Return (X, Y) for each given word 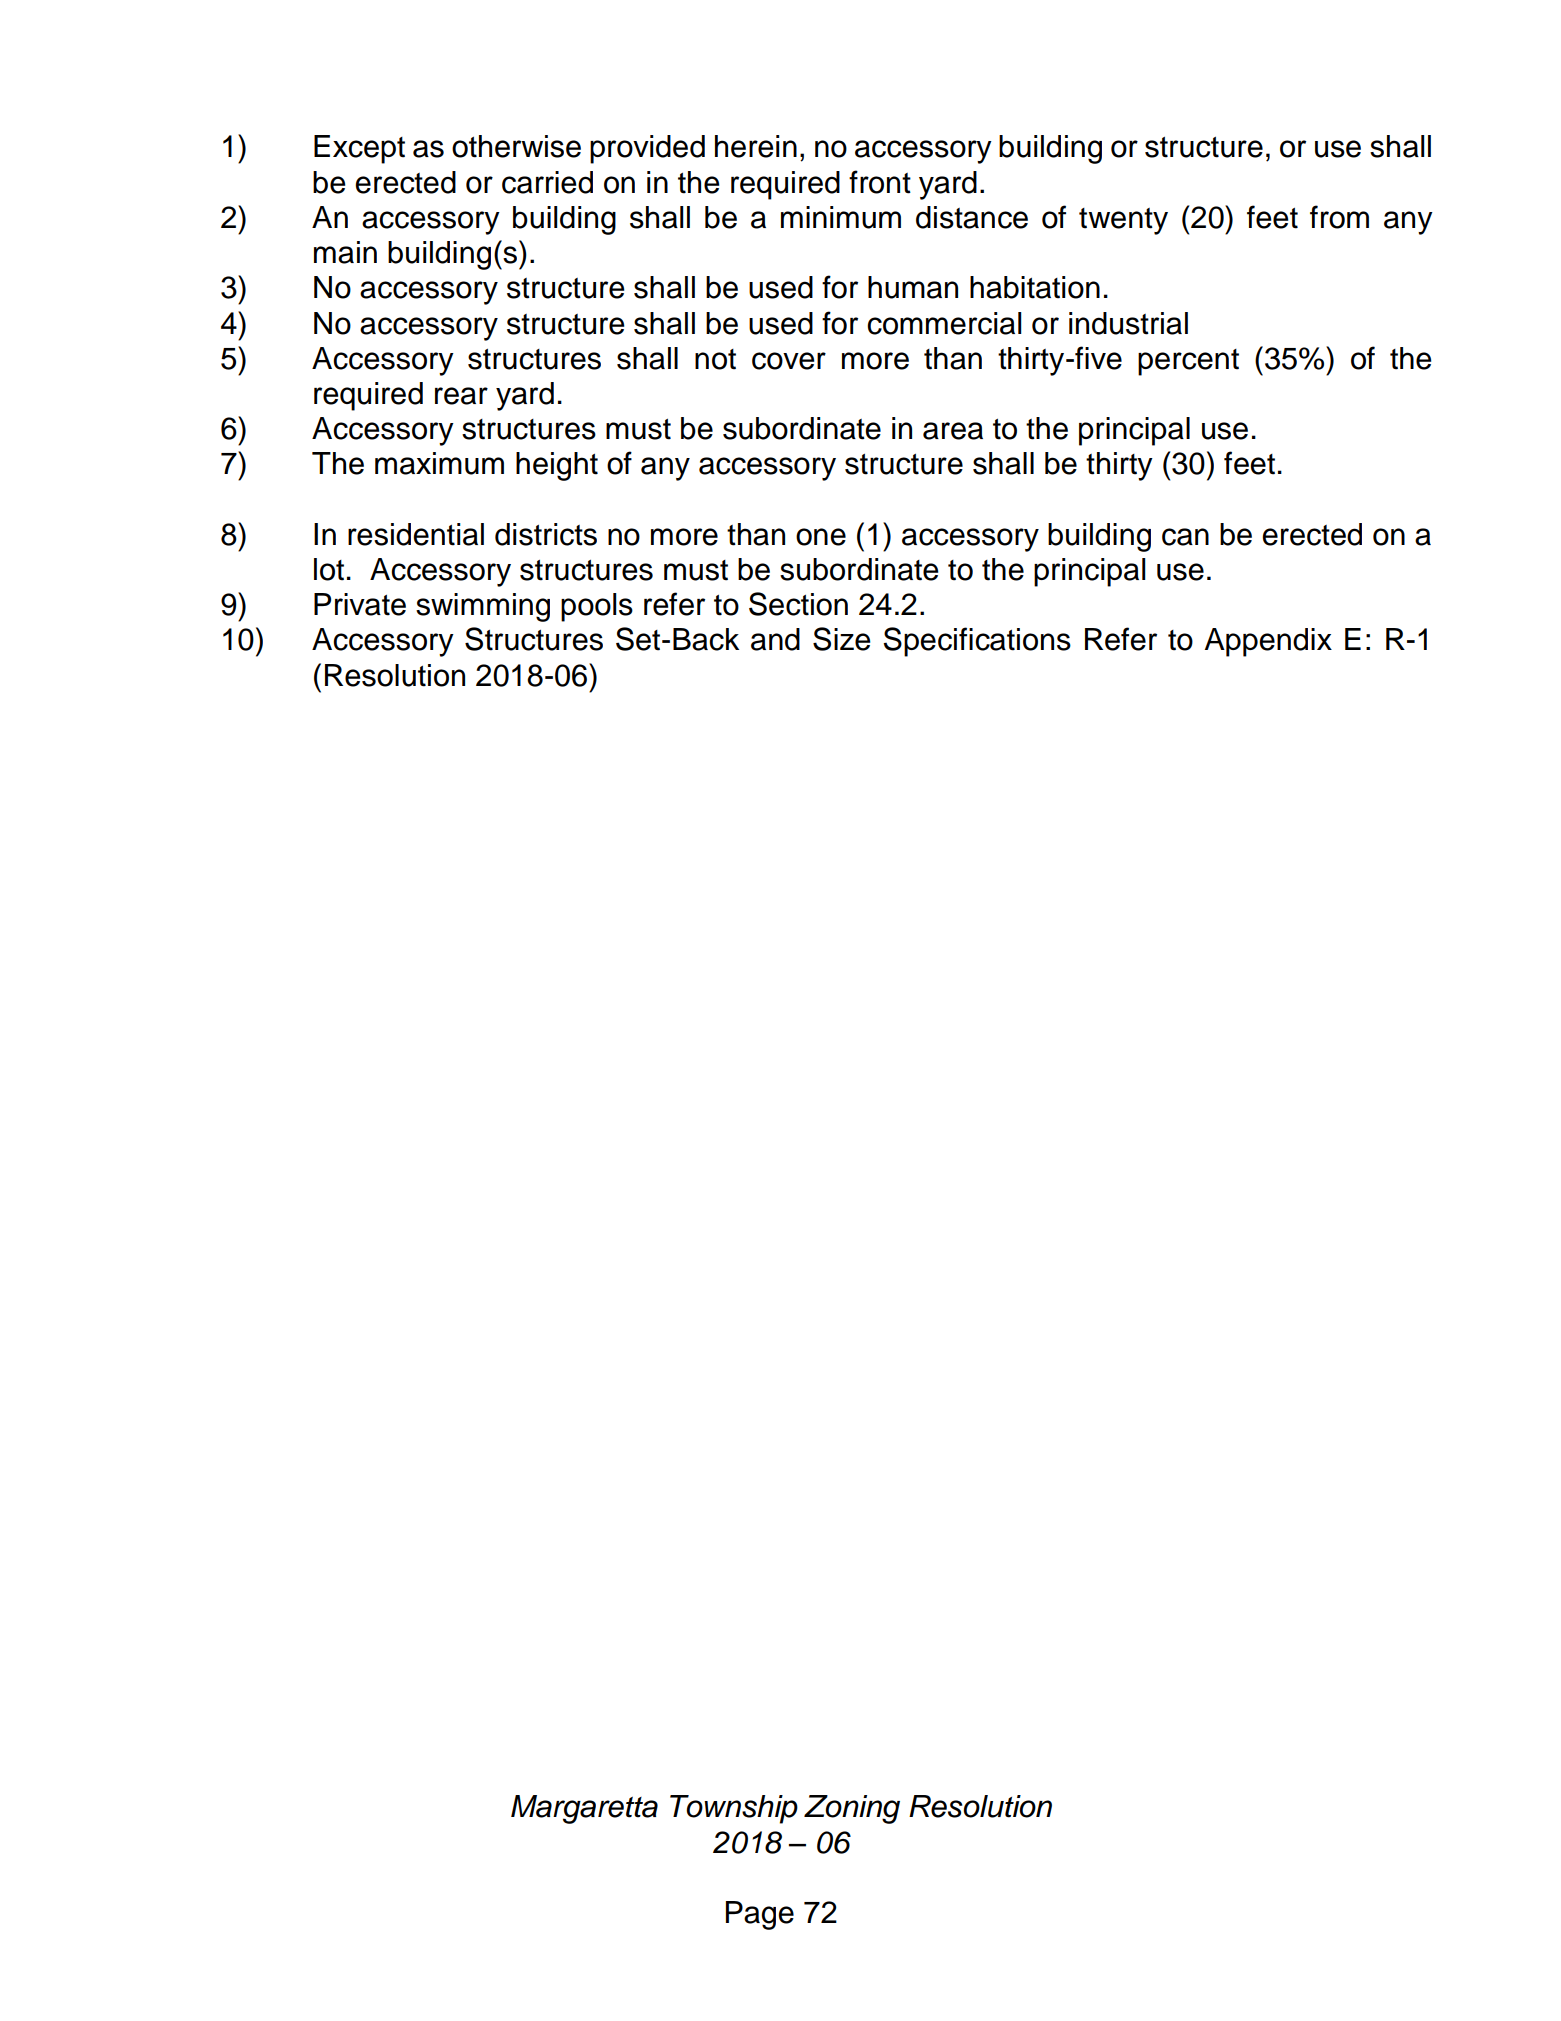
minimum (841, 217)
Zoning (852, 1809)
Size (842, 639)
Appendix (1268, 642)
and (775, 639)
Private (360, 604)
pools (597, 607)
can (1185, 537)
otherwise (516, 146)
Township (734, 1809)
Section (798, 604)
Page (760, 1915)
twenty (1123, 221)
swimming (483, 607)
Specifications (977, 642)
